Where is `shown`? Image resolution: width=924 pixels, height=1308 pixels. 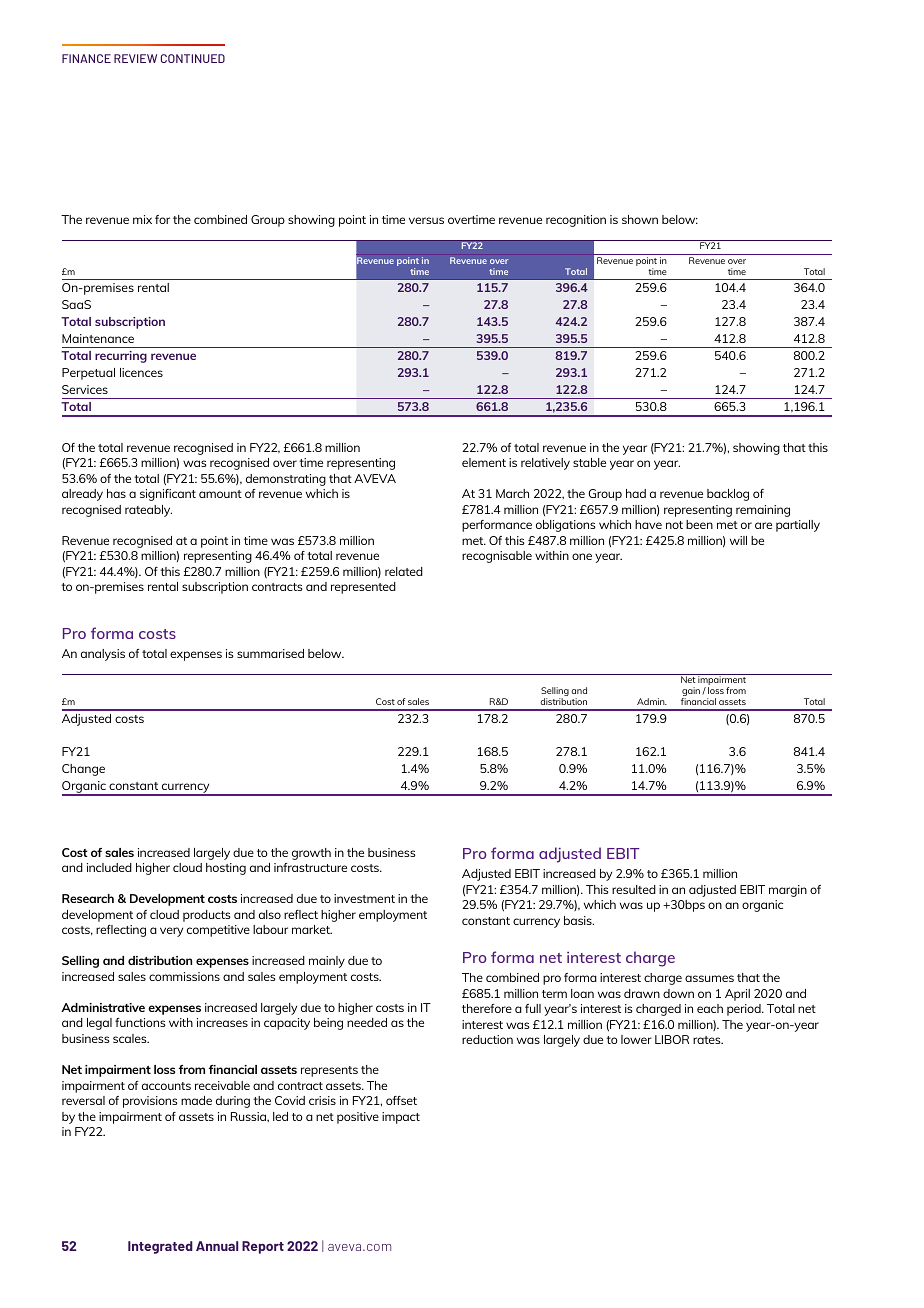 shown is located at coordinates (640, 219).
